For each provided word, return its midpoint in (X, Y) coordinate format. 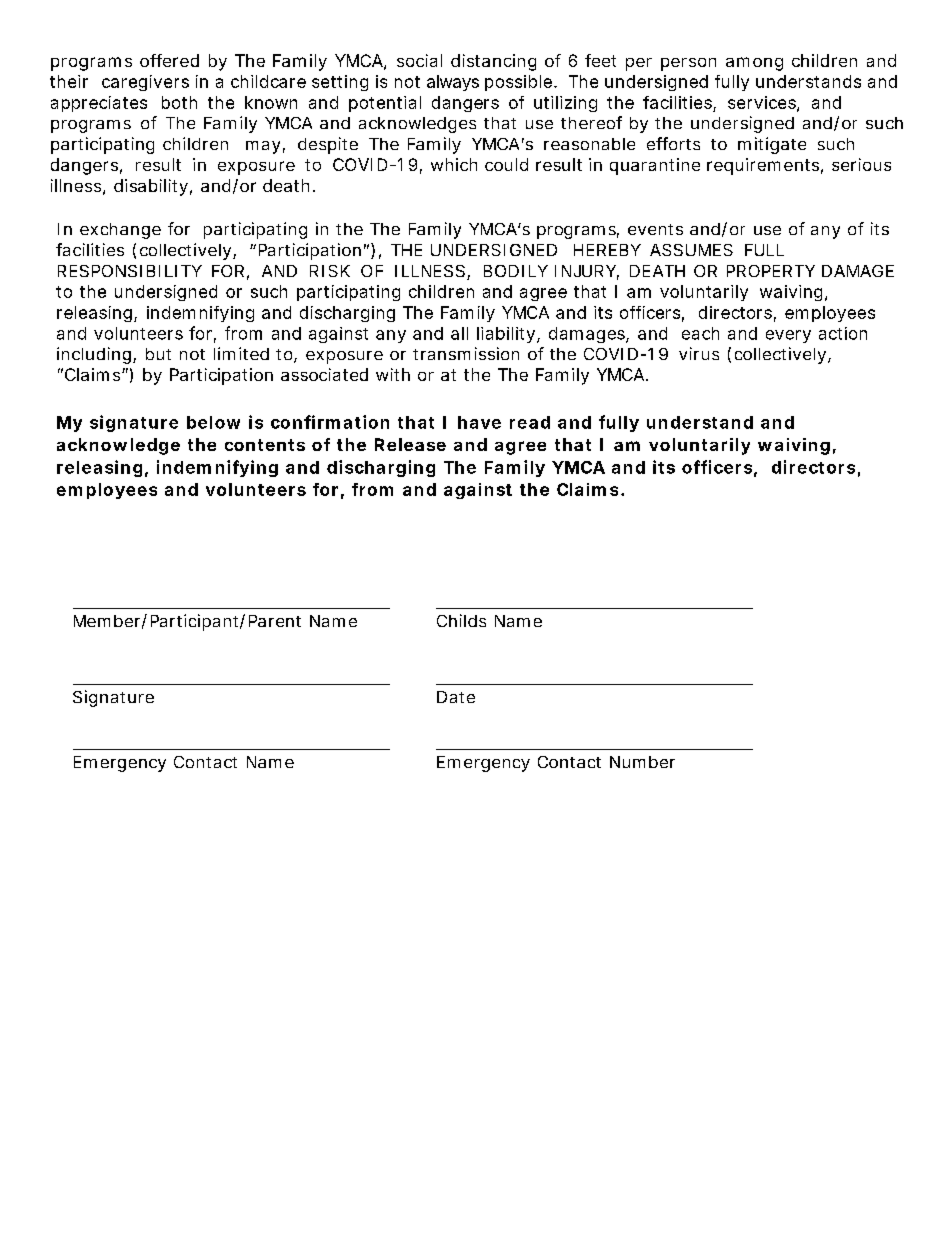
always (453, 83)
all (459, 333)
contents (265, 445)
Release (410, 444)
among (754, 64)
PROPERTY (771, 271)
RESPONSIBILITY (130, 271)
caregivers (145, 83)
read (530, 422)
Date (456, 697)
